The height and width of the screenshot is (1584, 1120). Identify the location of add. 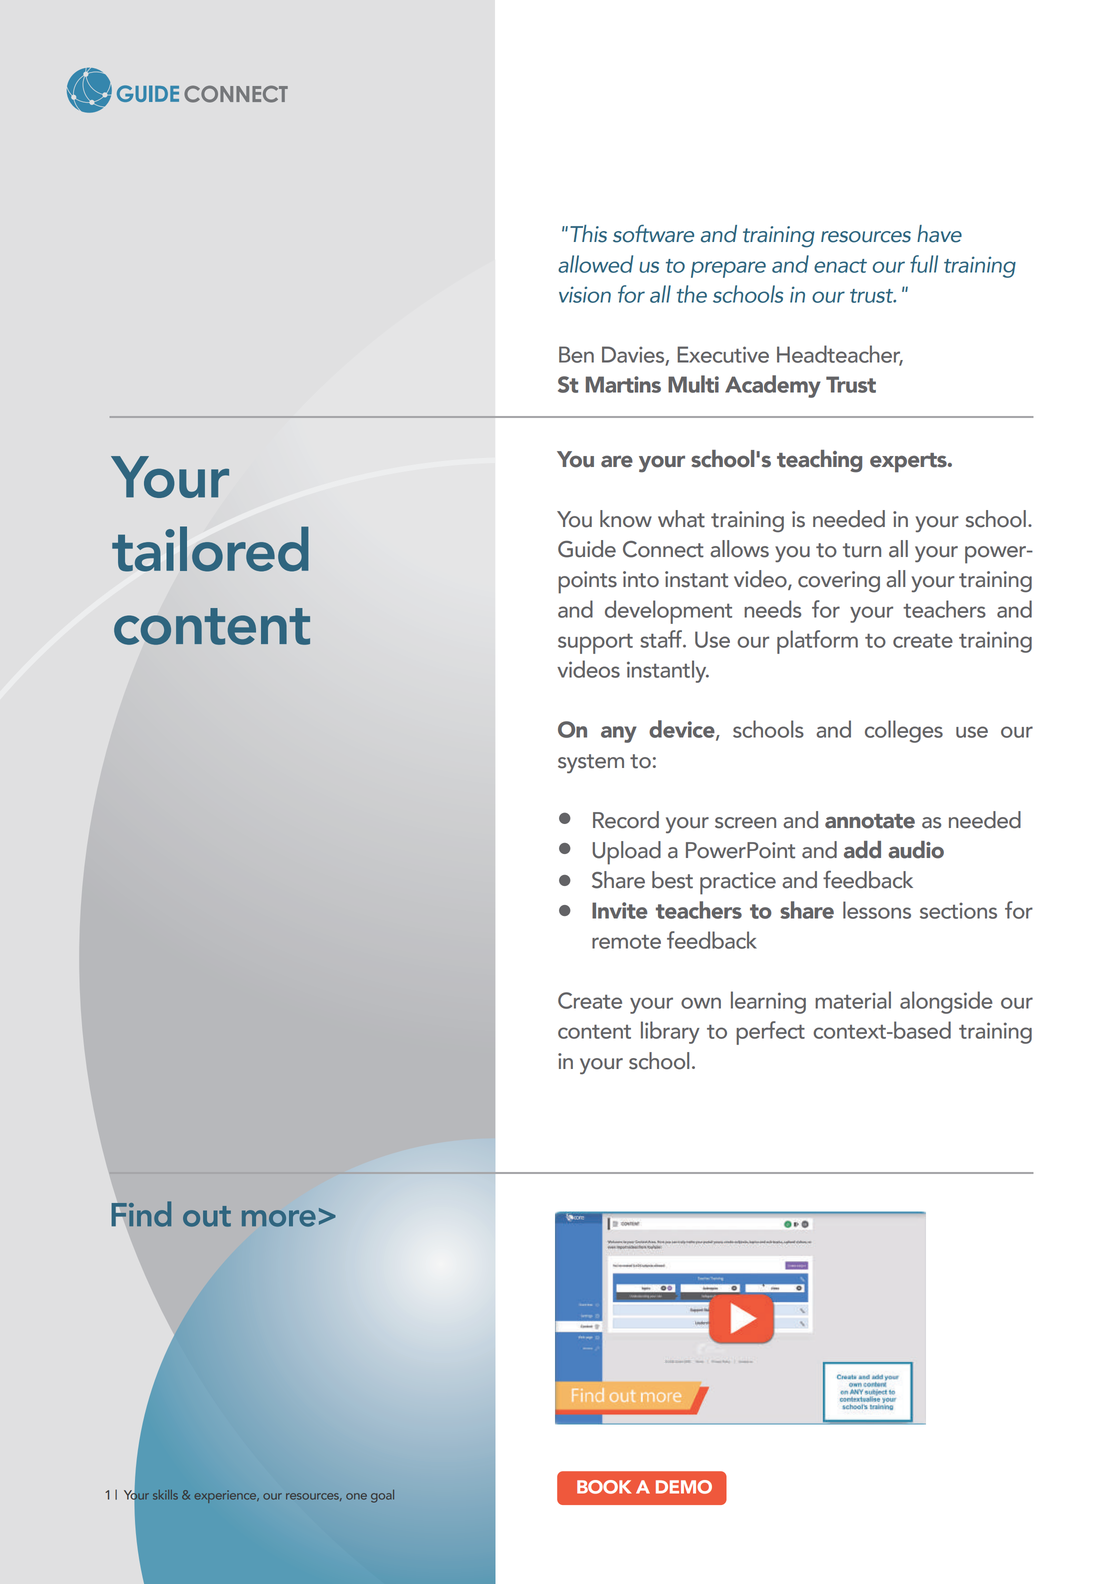
(862, 850).
